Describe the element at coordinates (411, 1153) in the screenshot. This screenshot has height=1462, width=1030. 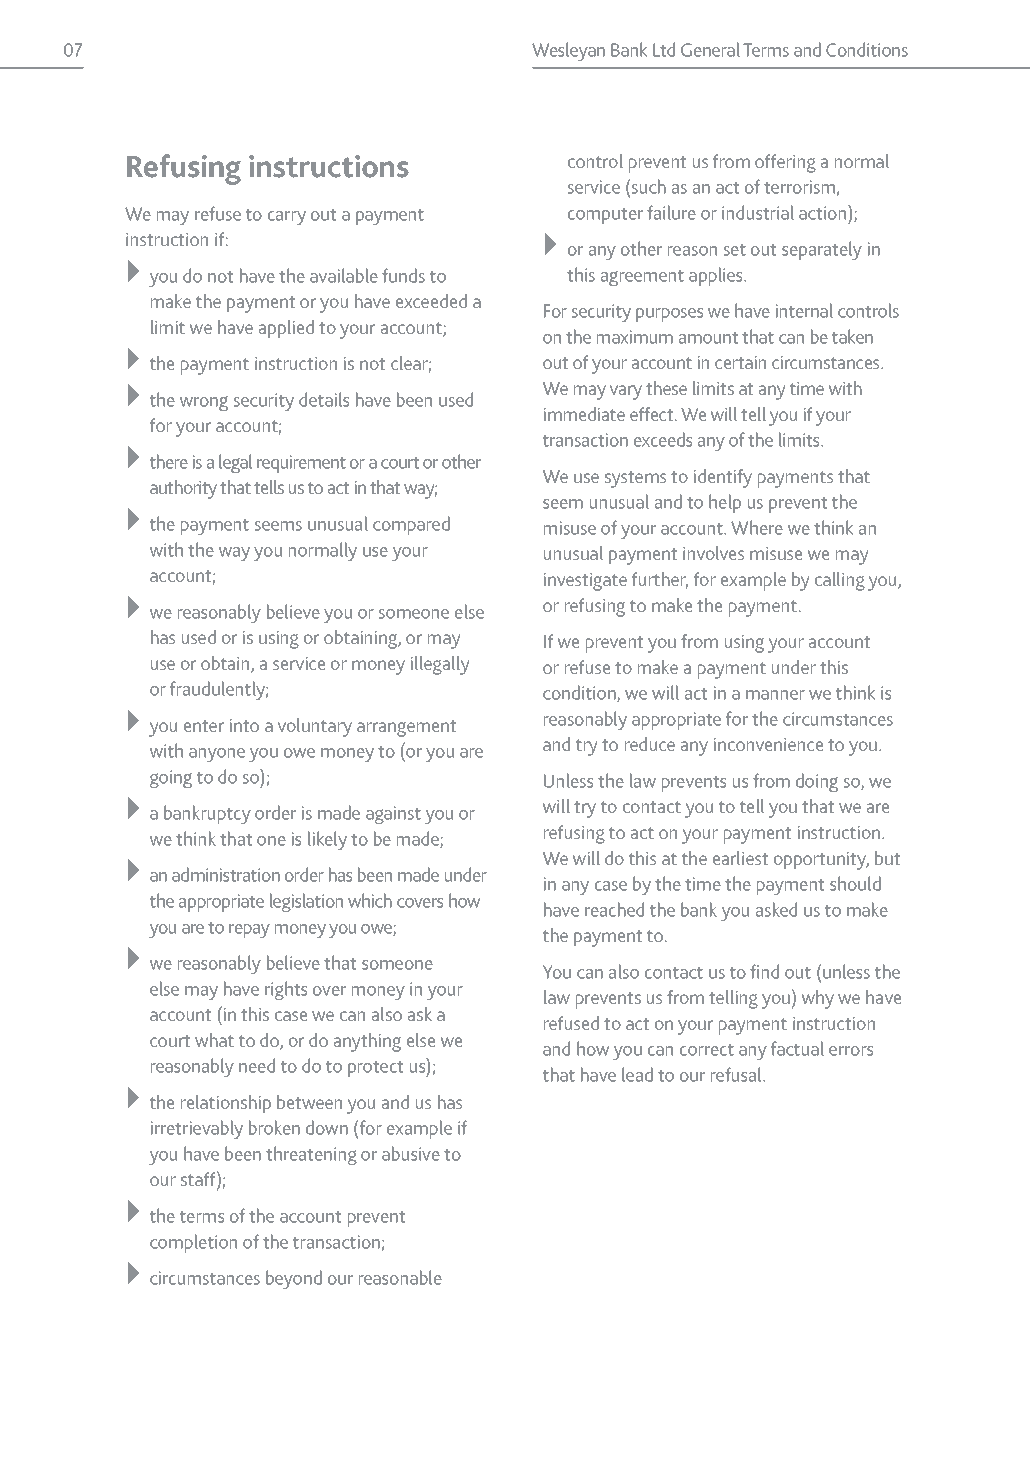
I see `abusive` at that location.
